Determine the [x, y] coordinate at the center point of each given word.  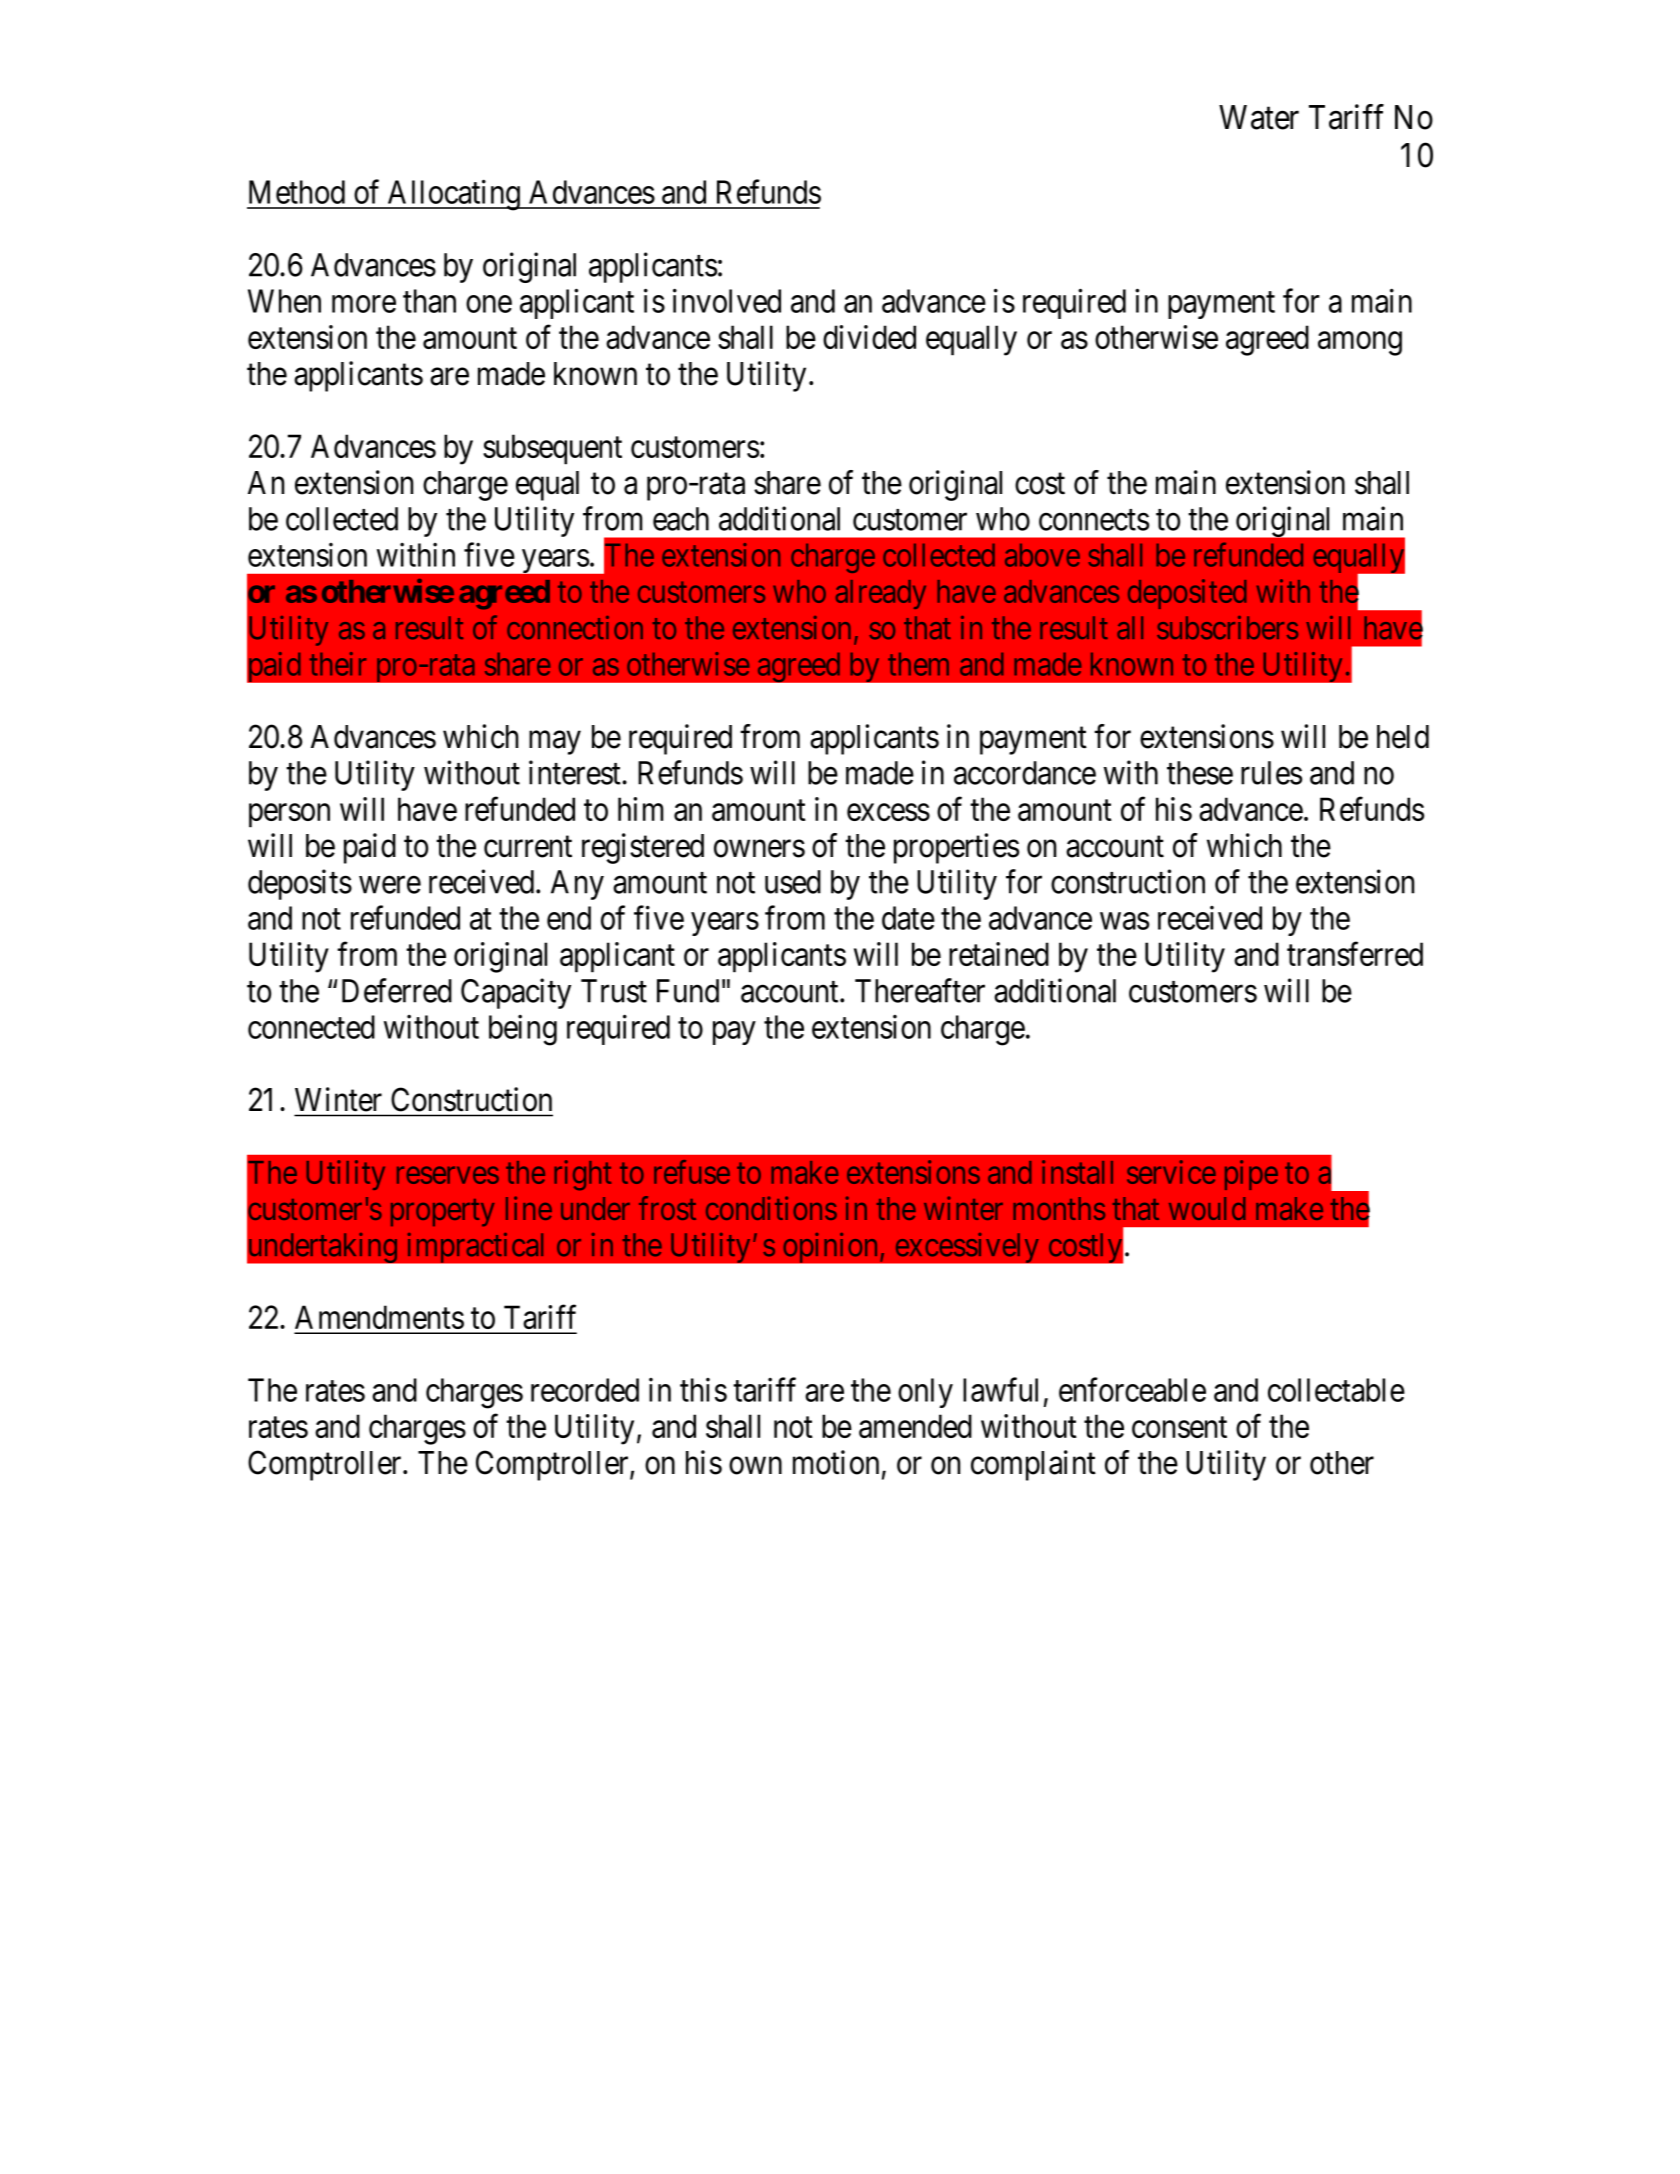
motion [836, 1462]
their [338, 664]
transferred [1355, 954]
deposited [1187, 594]
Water [1259, 117]
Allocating [453, 195]
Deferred [397, 990]
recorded [585, 1390]
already [881, 594]
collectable [1336, 1390]
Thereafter [920, 990]
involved [727, 301]
